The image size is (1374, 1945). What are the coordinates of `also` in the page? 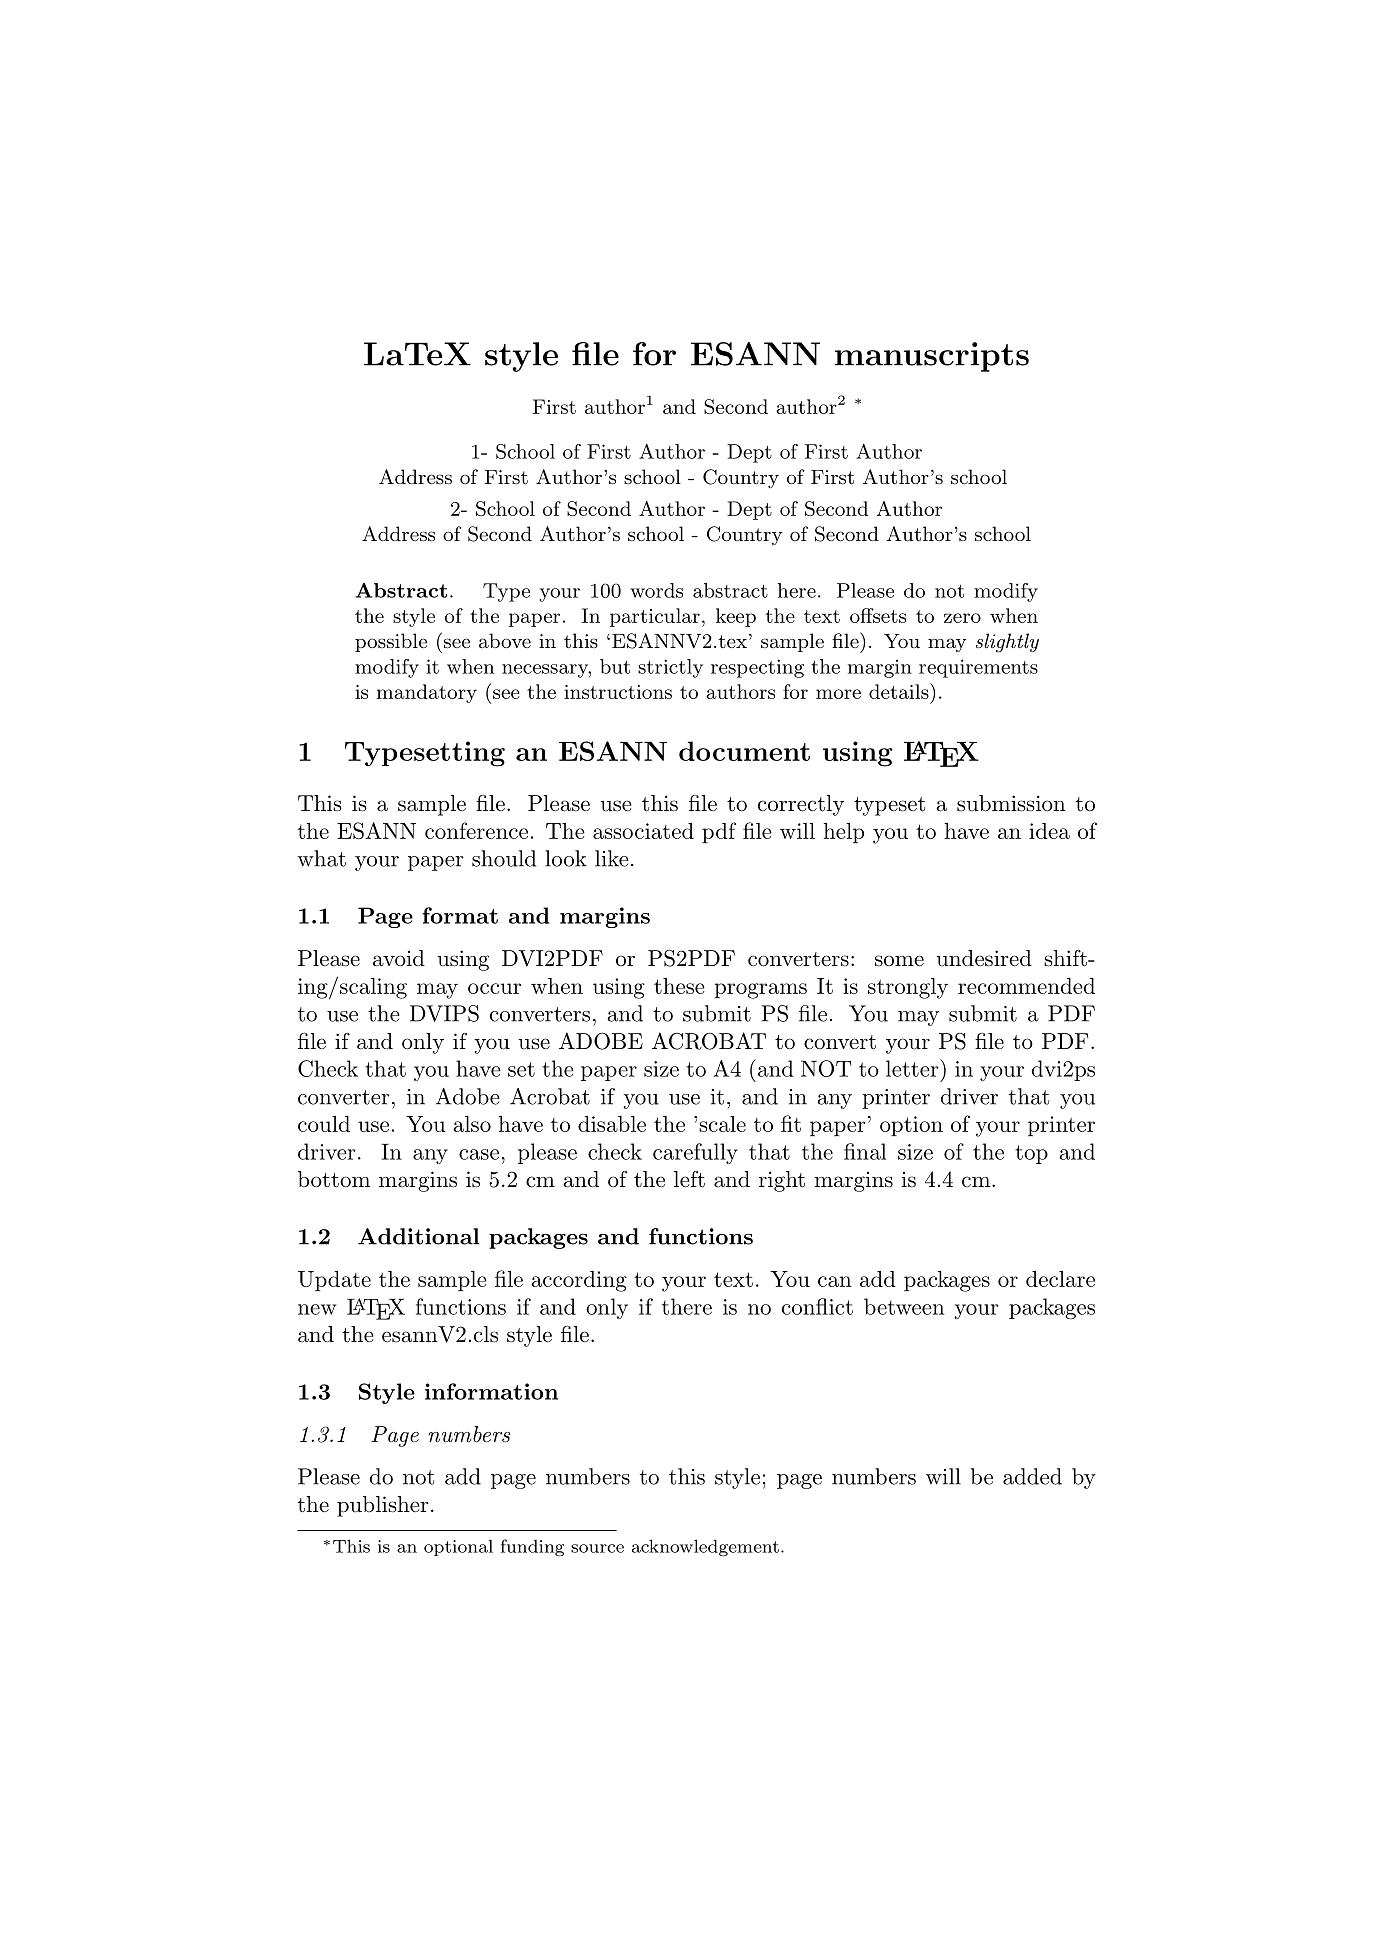 It's located at (472, 1124).
